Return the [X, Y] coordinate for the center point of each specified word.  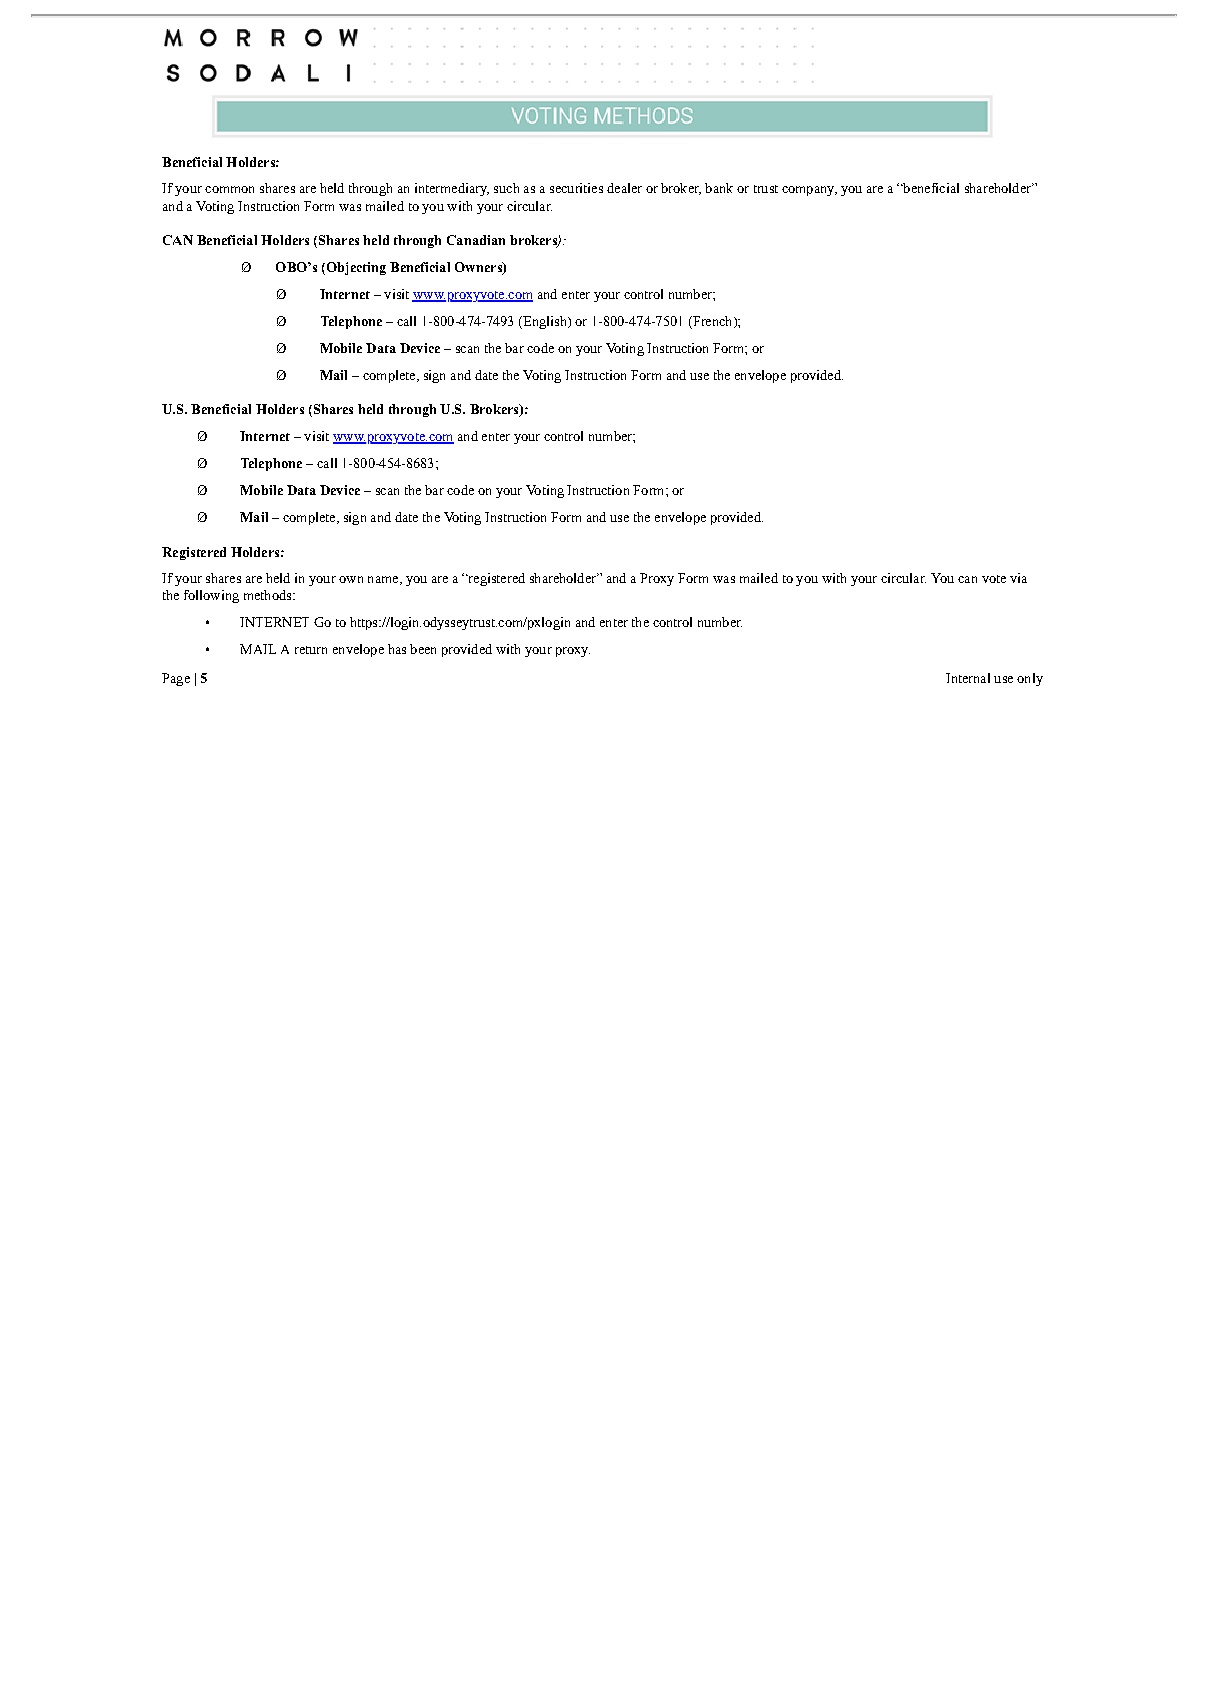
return [311, 650]
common [229, 189]
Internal [968, 678]
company [809, 191]
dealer [624, 188]
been [423, 649]
